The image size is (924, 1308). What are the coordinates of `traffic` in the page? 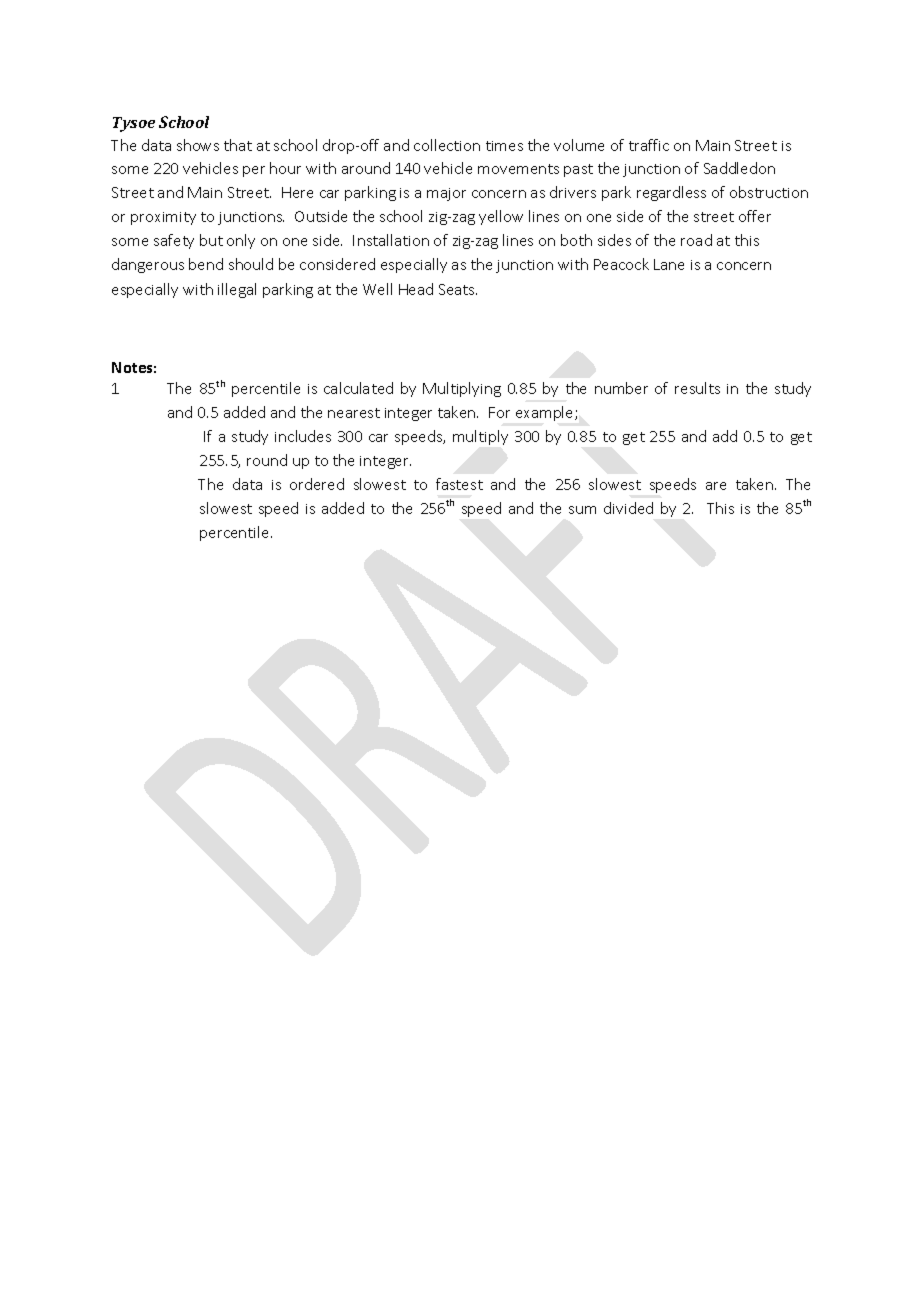 It's located at (649, 145).
